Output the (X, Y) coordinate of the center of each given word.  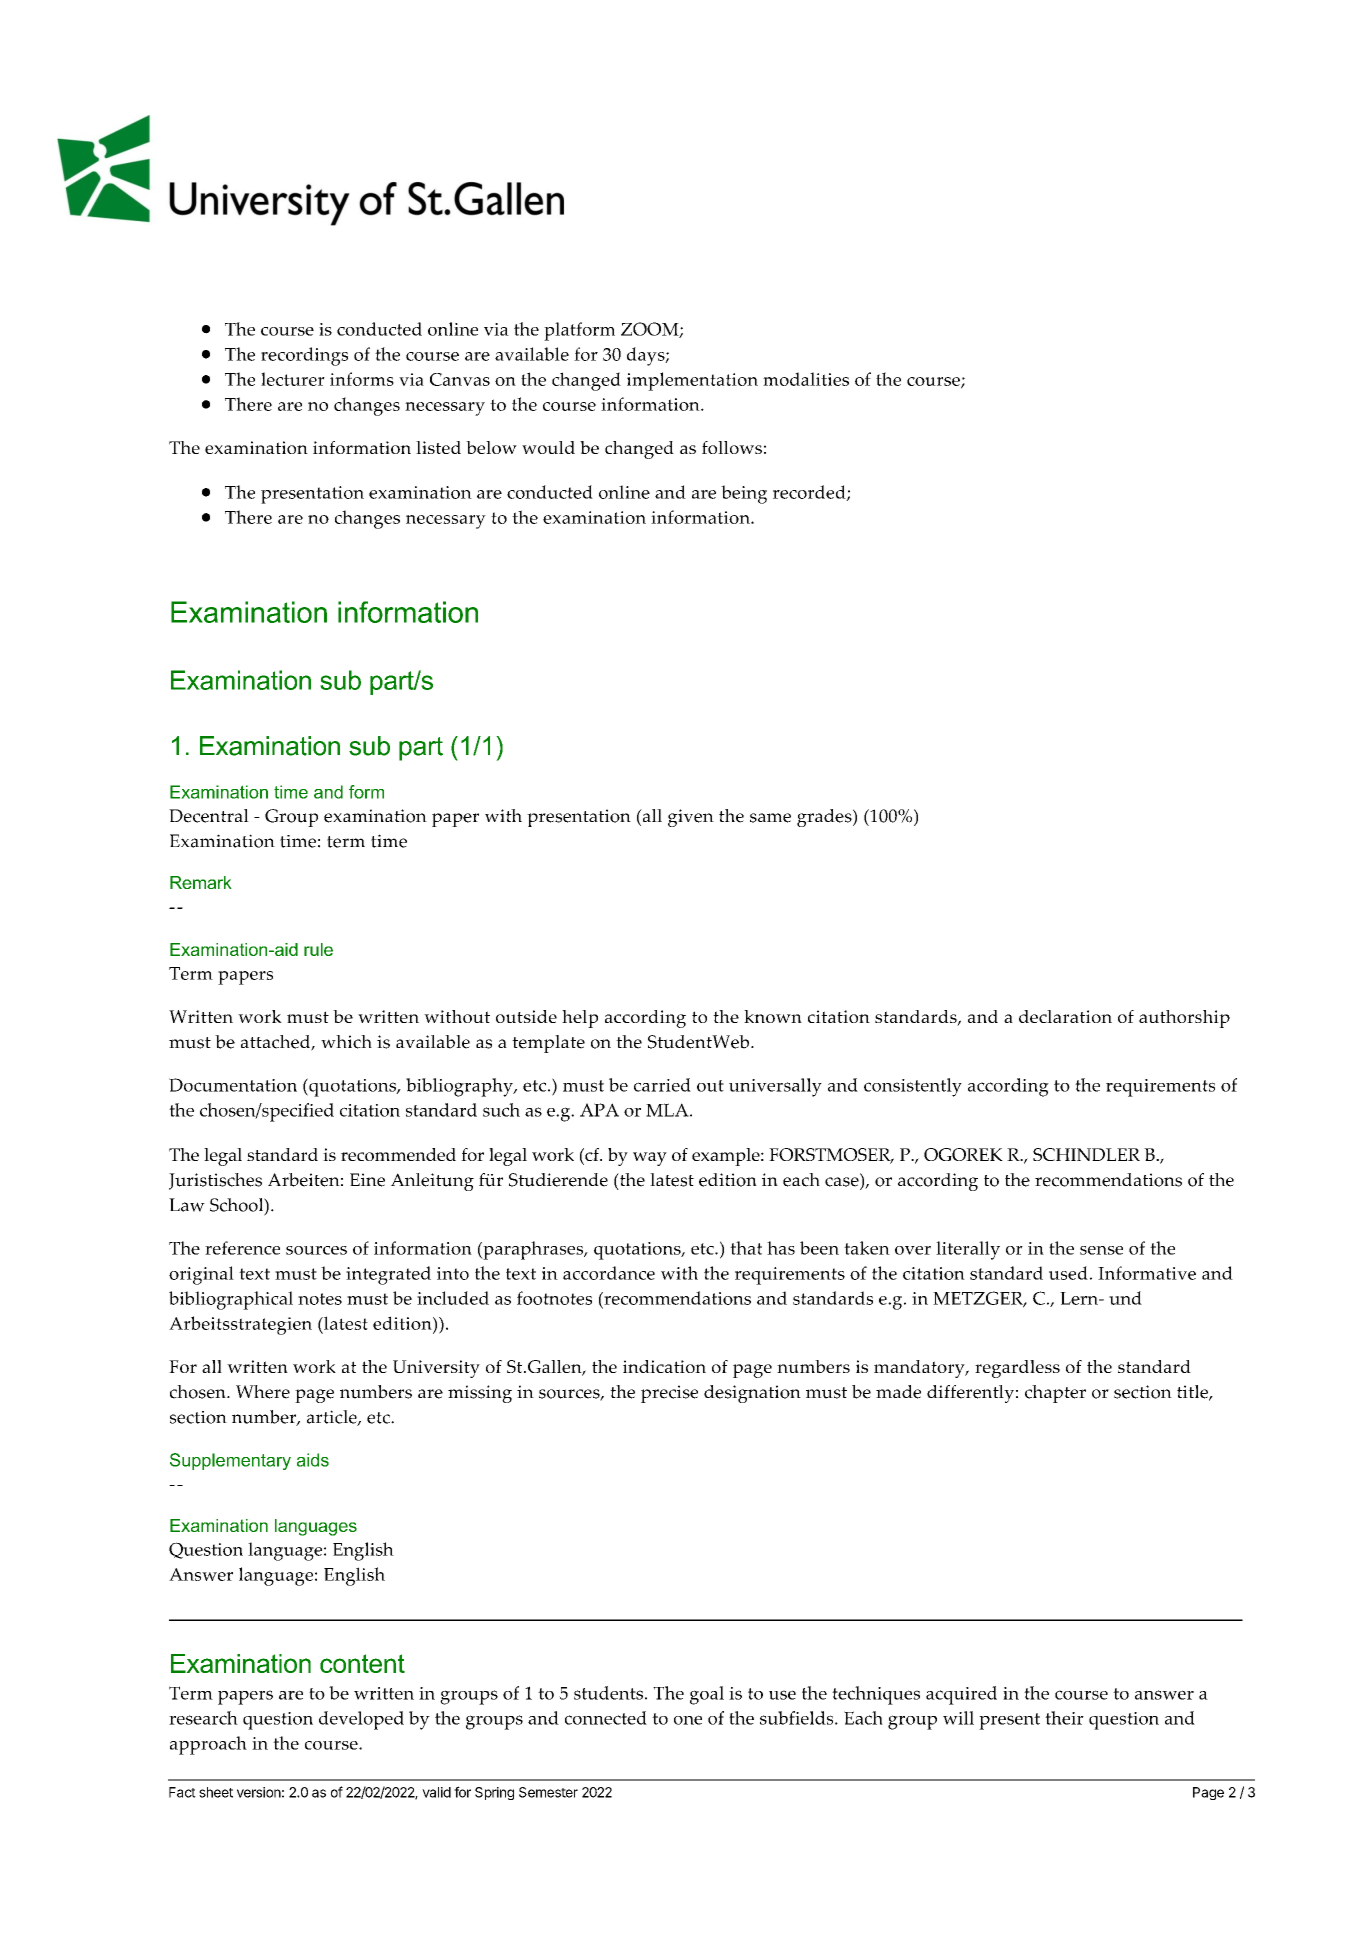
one (688, 1720)
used (1068, 1273)
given (691, 818)
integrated (388, 1275)
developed (361, 1720)
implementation (692, 381)
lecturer (293, 379)
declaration (1065, 1016)
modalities (806, 379)
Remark (201, 882)
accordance (609, 1273)
